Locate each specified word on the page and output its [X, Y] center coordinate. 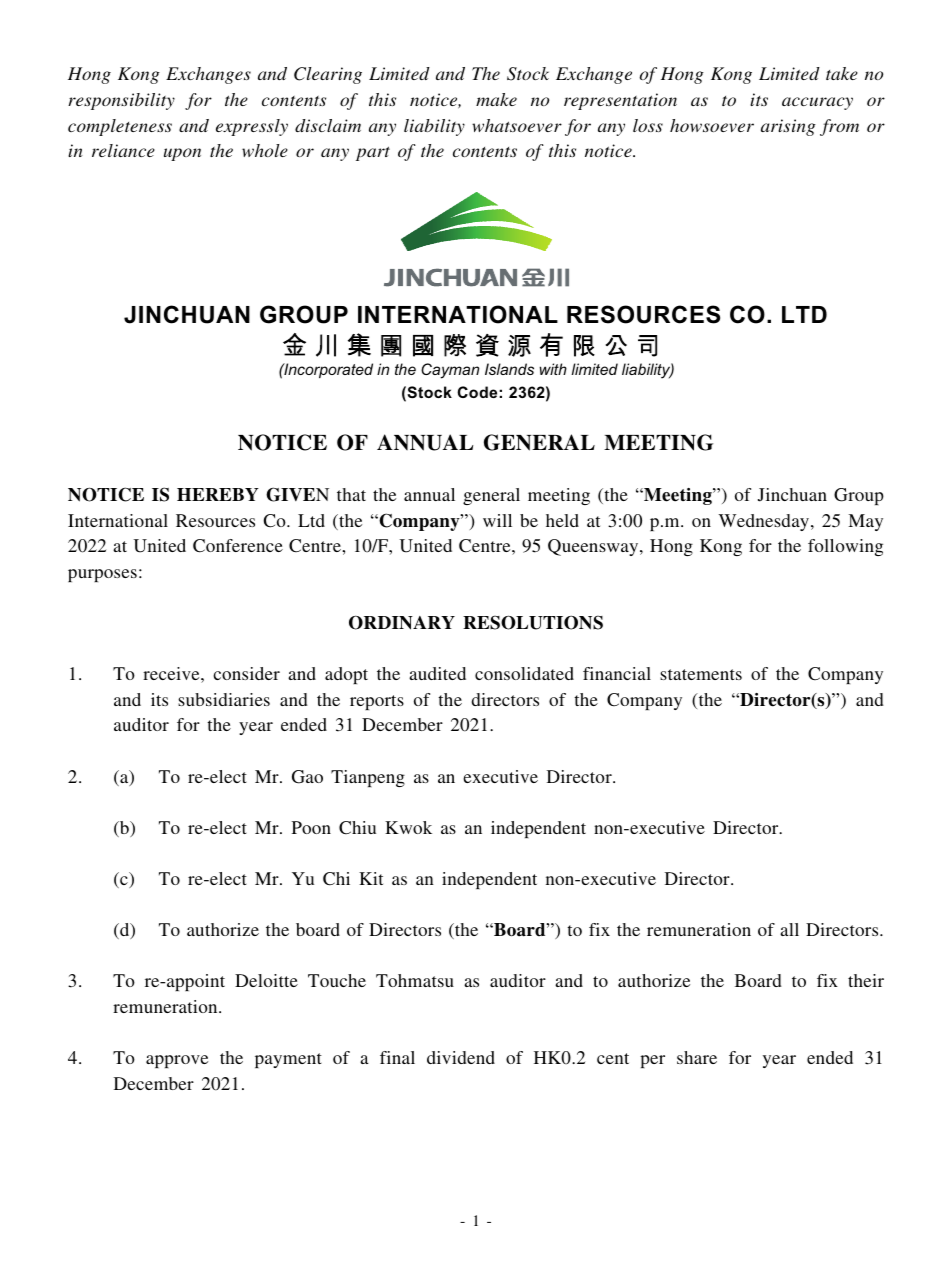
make [496, 99]
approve [177, 1061]
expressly [252, 127]
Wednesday [765, 522]
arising [788, 127]
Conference [238, 546]
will [497, 520]
